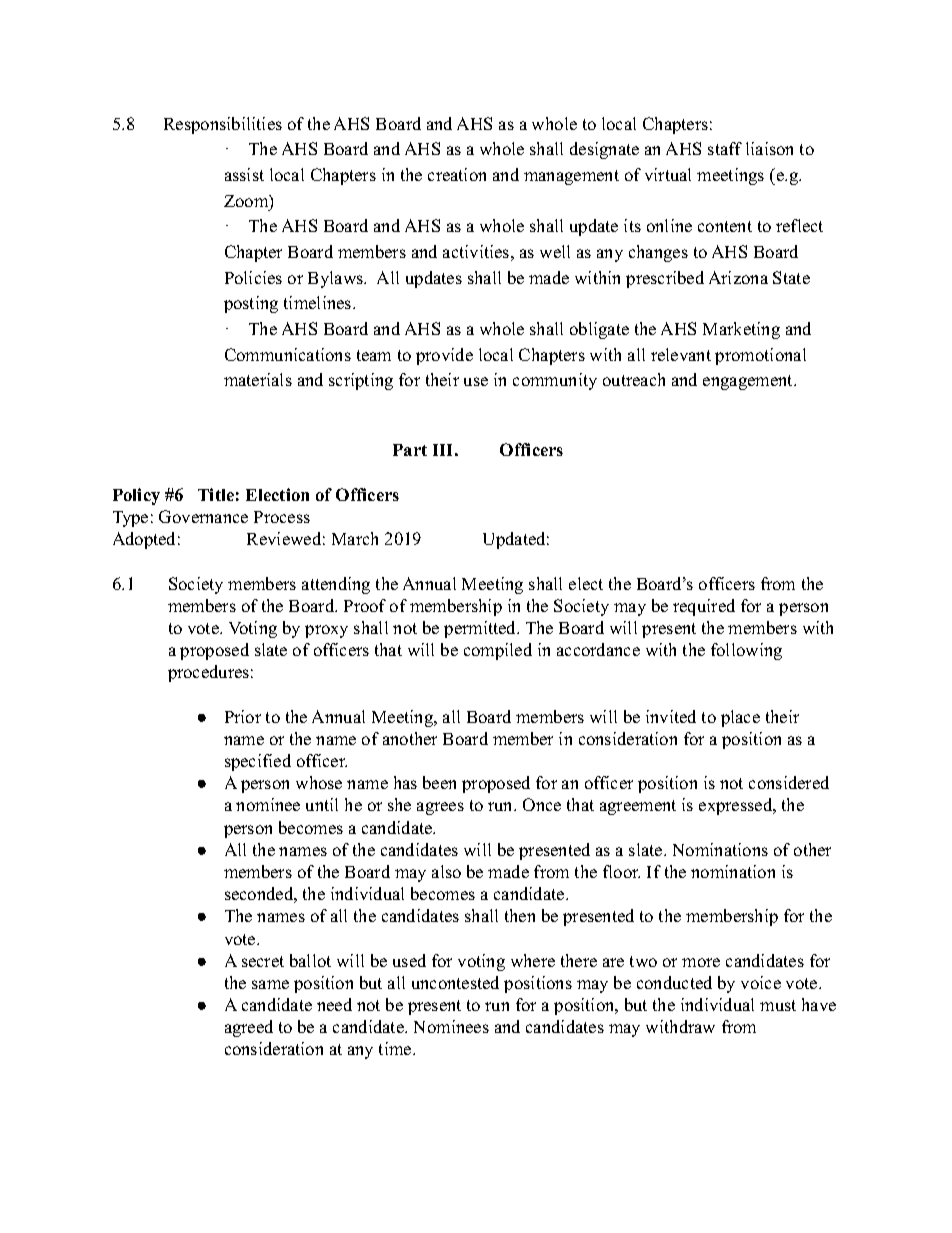 This screenshot has height=1233, width=952. Describe the element at coordinates (725, 148) in the screenshot. I see `staff` at that location.
